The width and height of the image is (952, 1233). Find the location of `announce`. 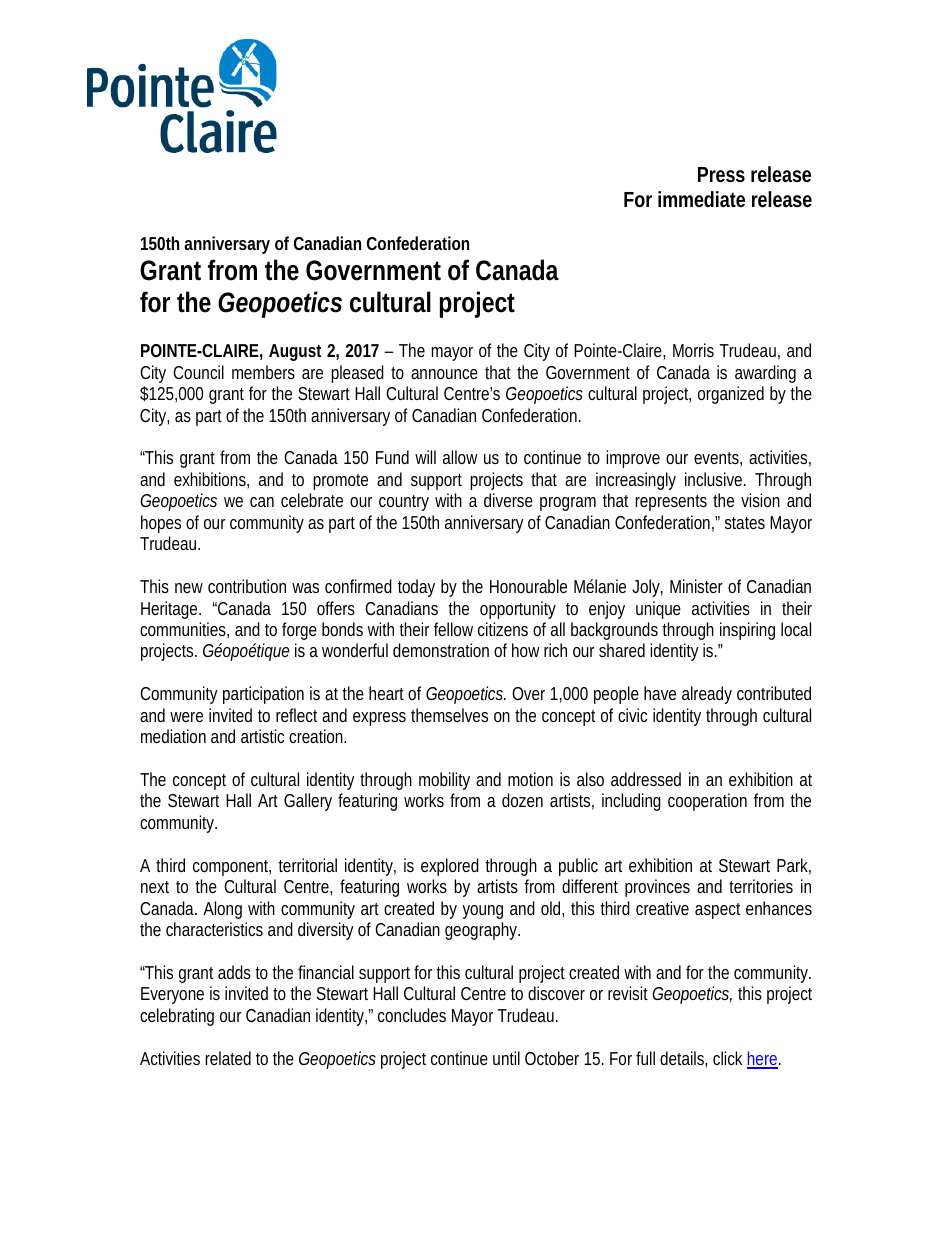

announce is located at coordinates (444, 374).
